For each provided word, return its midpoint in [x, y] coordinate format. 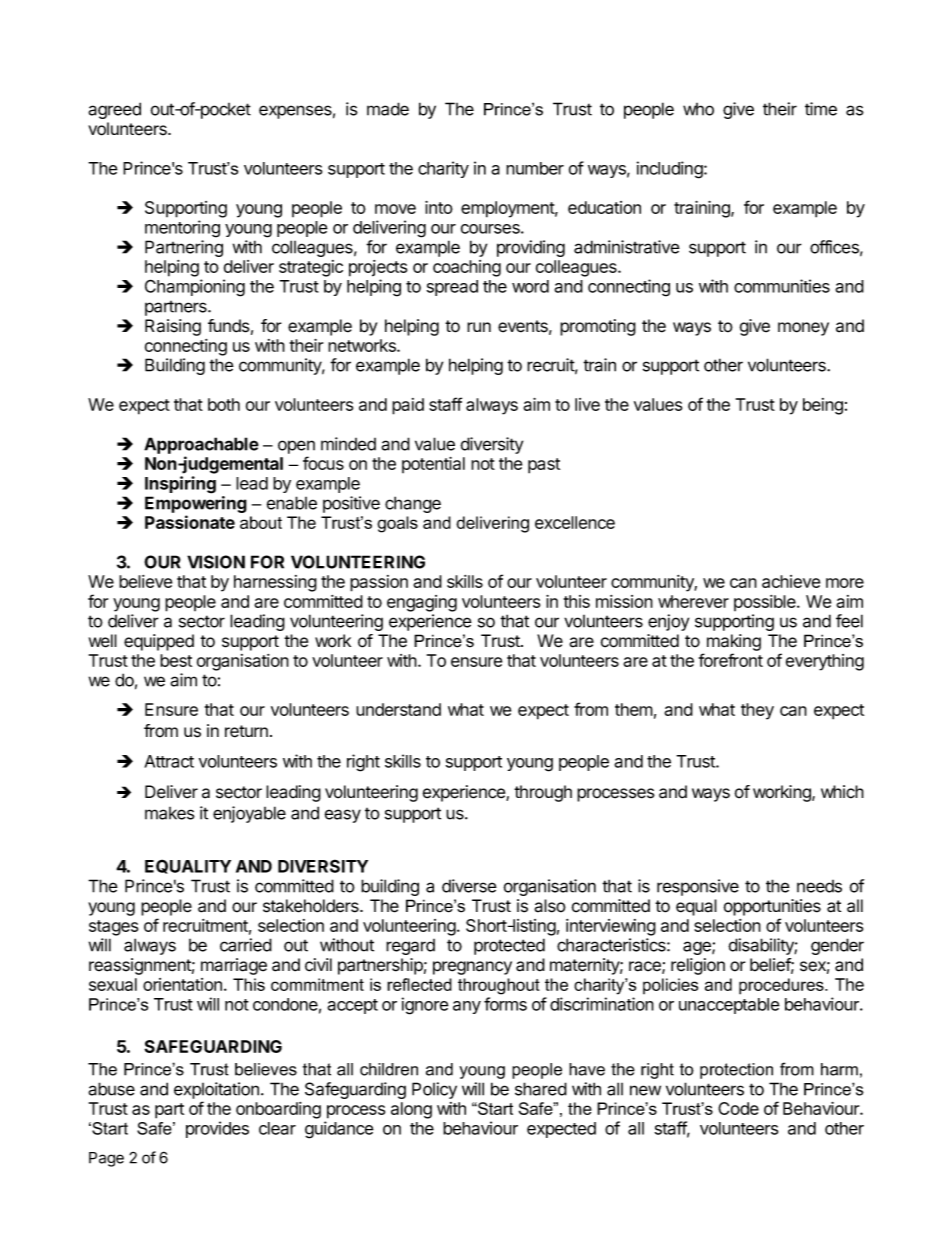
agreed [114, 110]
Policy [434, 1090]
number [535, 168]
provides [217, 1129]
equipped [159, 642]
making [734, 642]
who [698, 109]
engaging [422, 603]
